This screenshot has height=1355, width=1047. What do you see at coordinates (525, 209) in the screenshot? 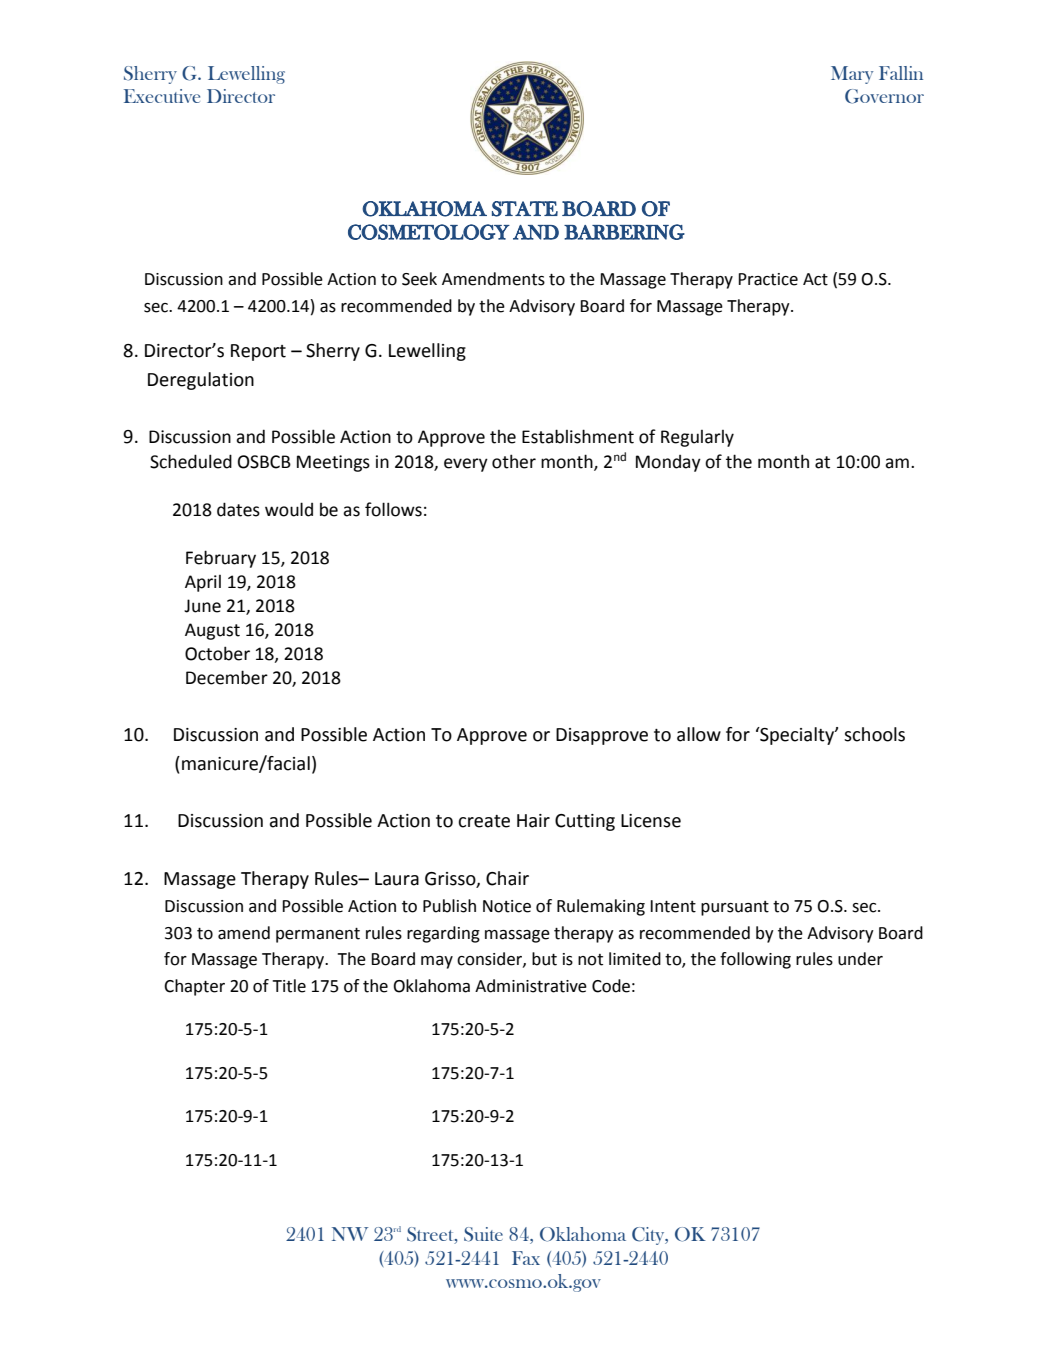
I see `STATE` at bounding box center [525, 209].
